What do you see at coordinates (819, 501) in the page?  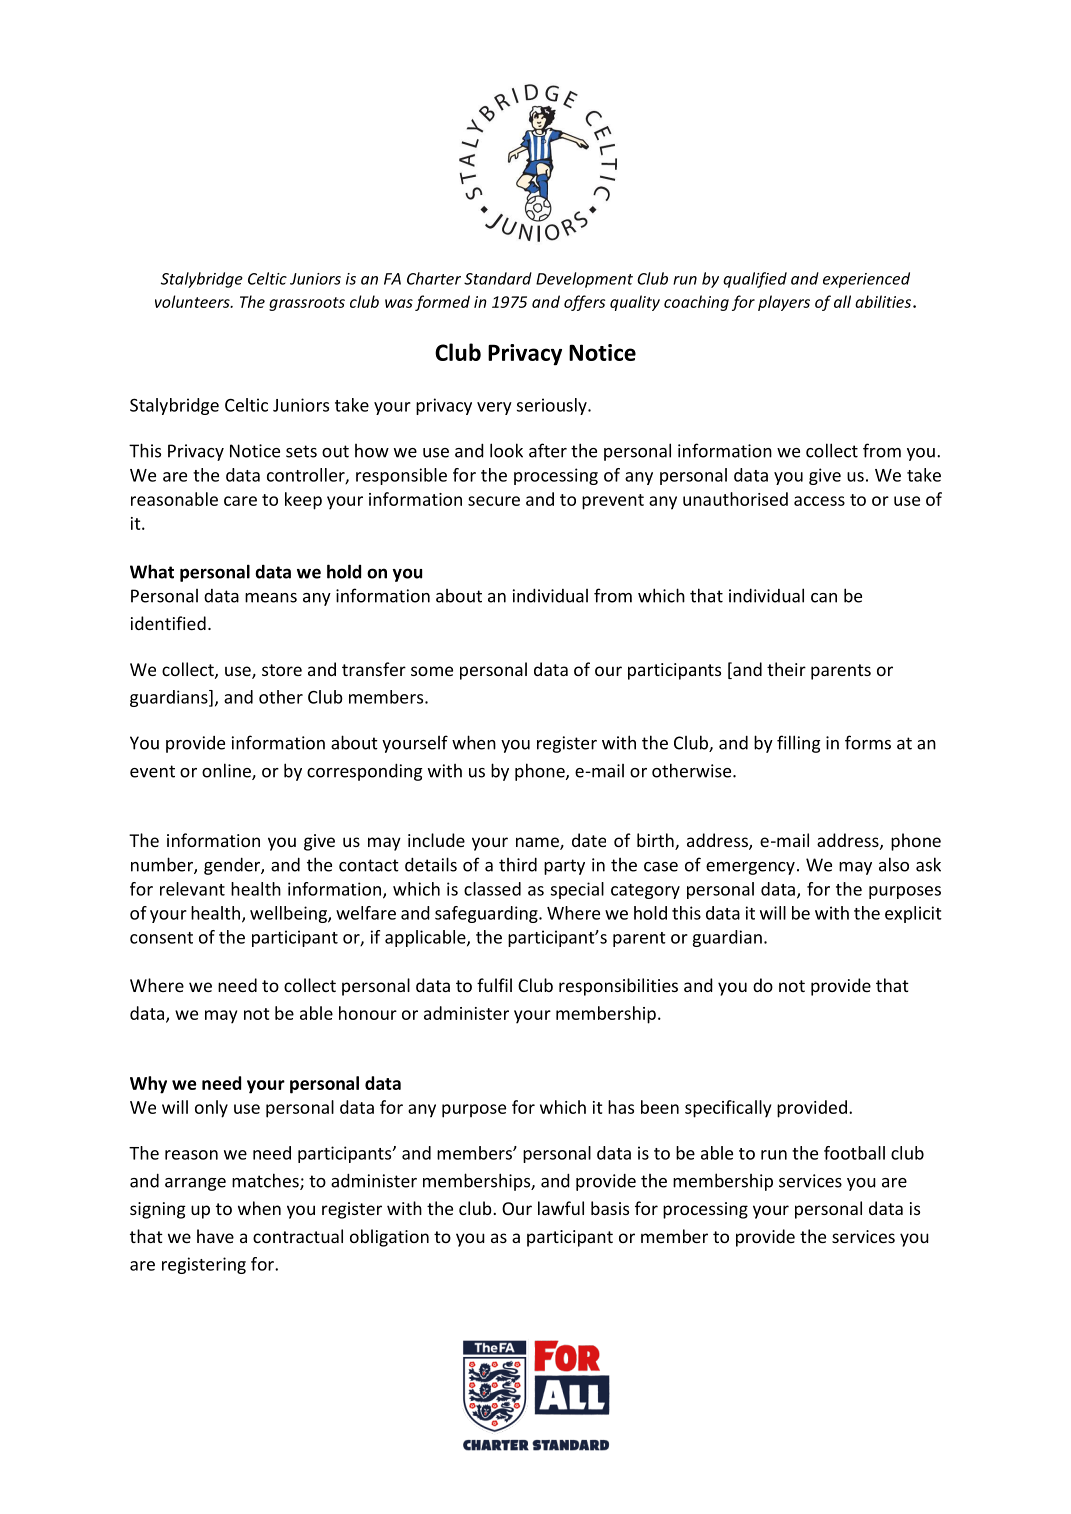 I see `access` at bounding box center [819, 501].
